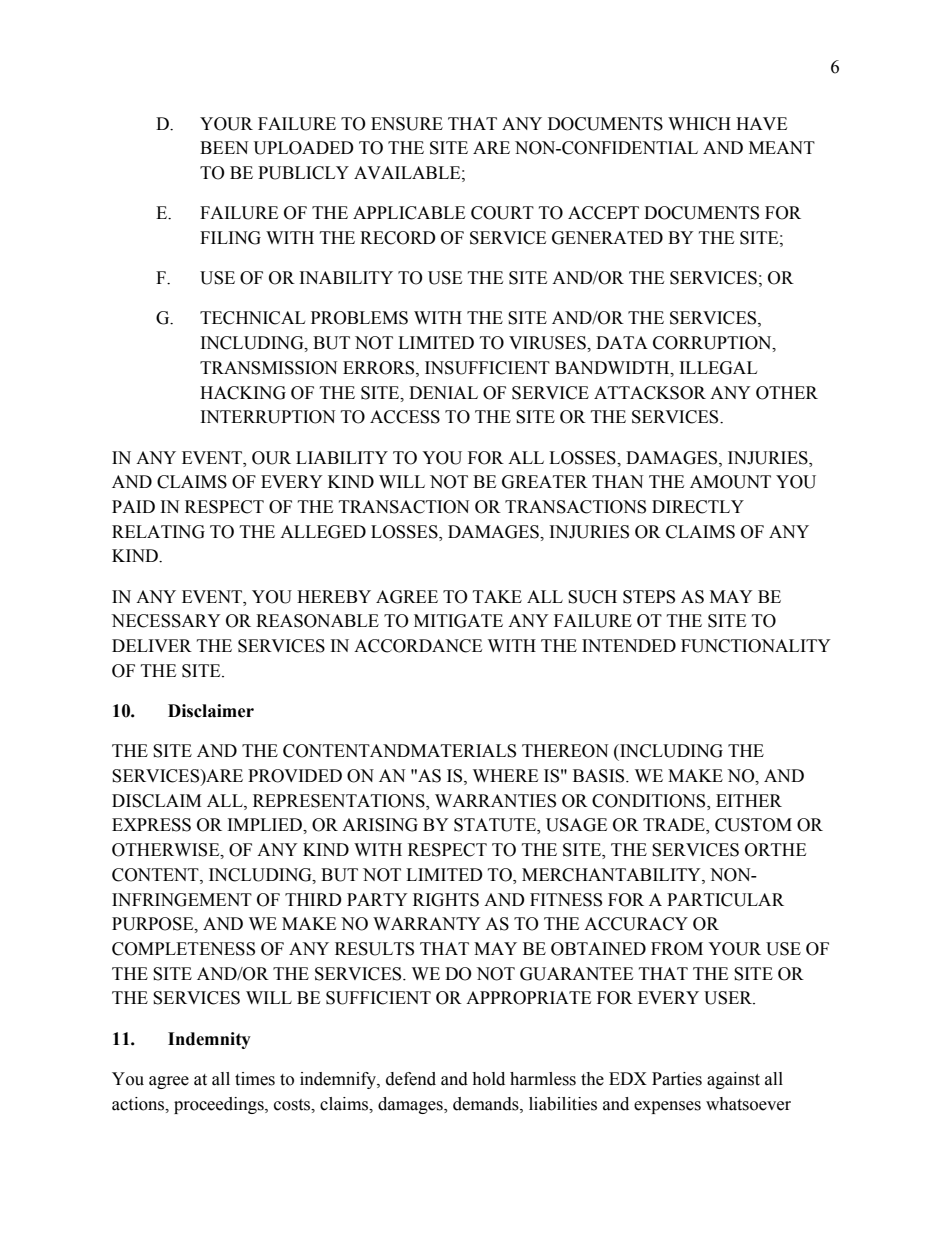 The height and width of the document is (1233, 952). What do you see at coordinates (488, 1079) in the document?
I see `hold` at bounding box center [488, 1079].
